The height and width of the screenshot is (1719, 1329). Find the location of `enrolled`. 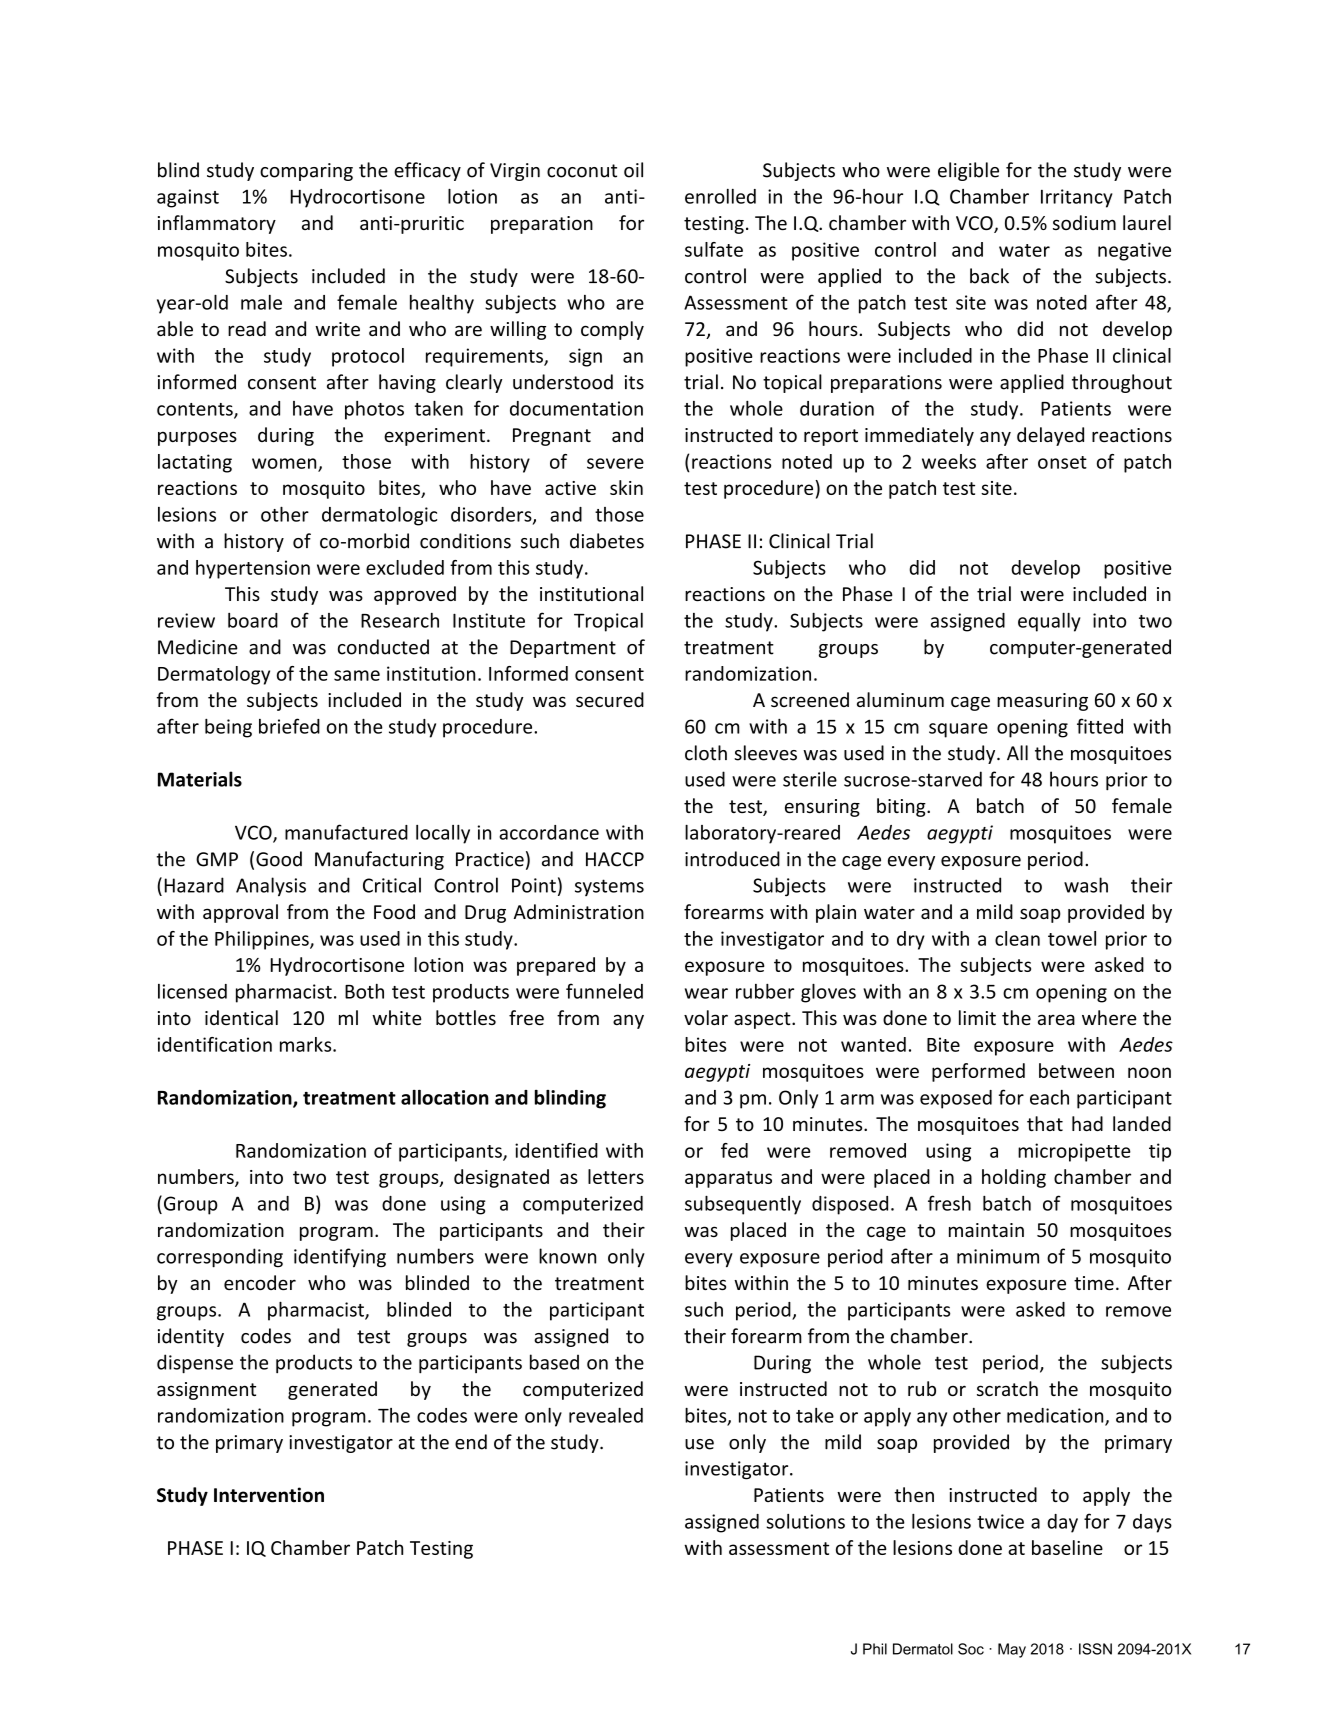

enrolled is located at coordinates (720, 196).
